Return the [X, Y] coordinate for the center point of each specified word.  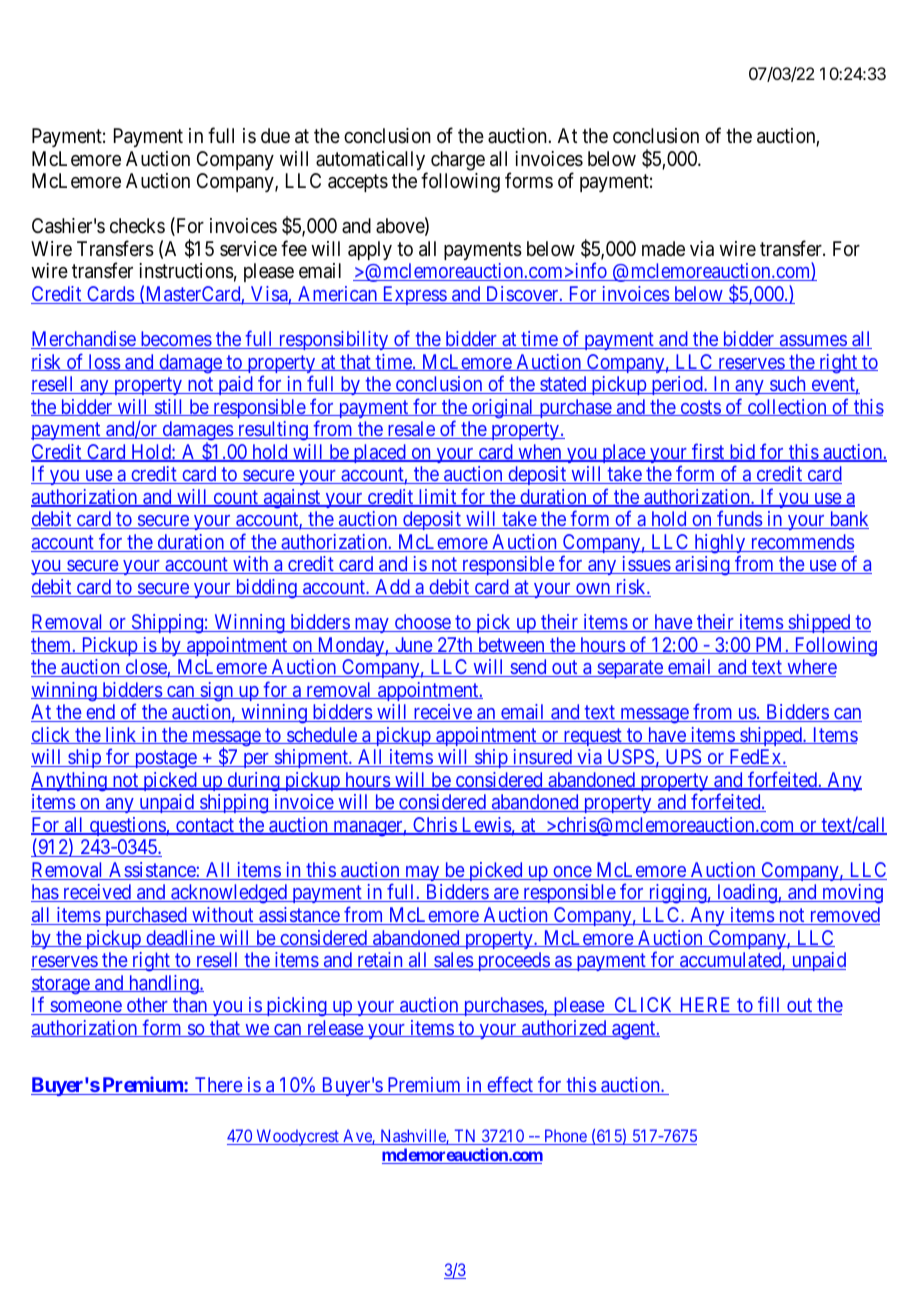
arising [702, 566]
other [147, 1006]
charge [458, 161]
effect [510, 1085]
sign [217, 692]
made [663, 249]
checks [137, 225]
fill [770, 1005]
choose [422, 623]
